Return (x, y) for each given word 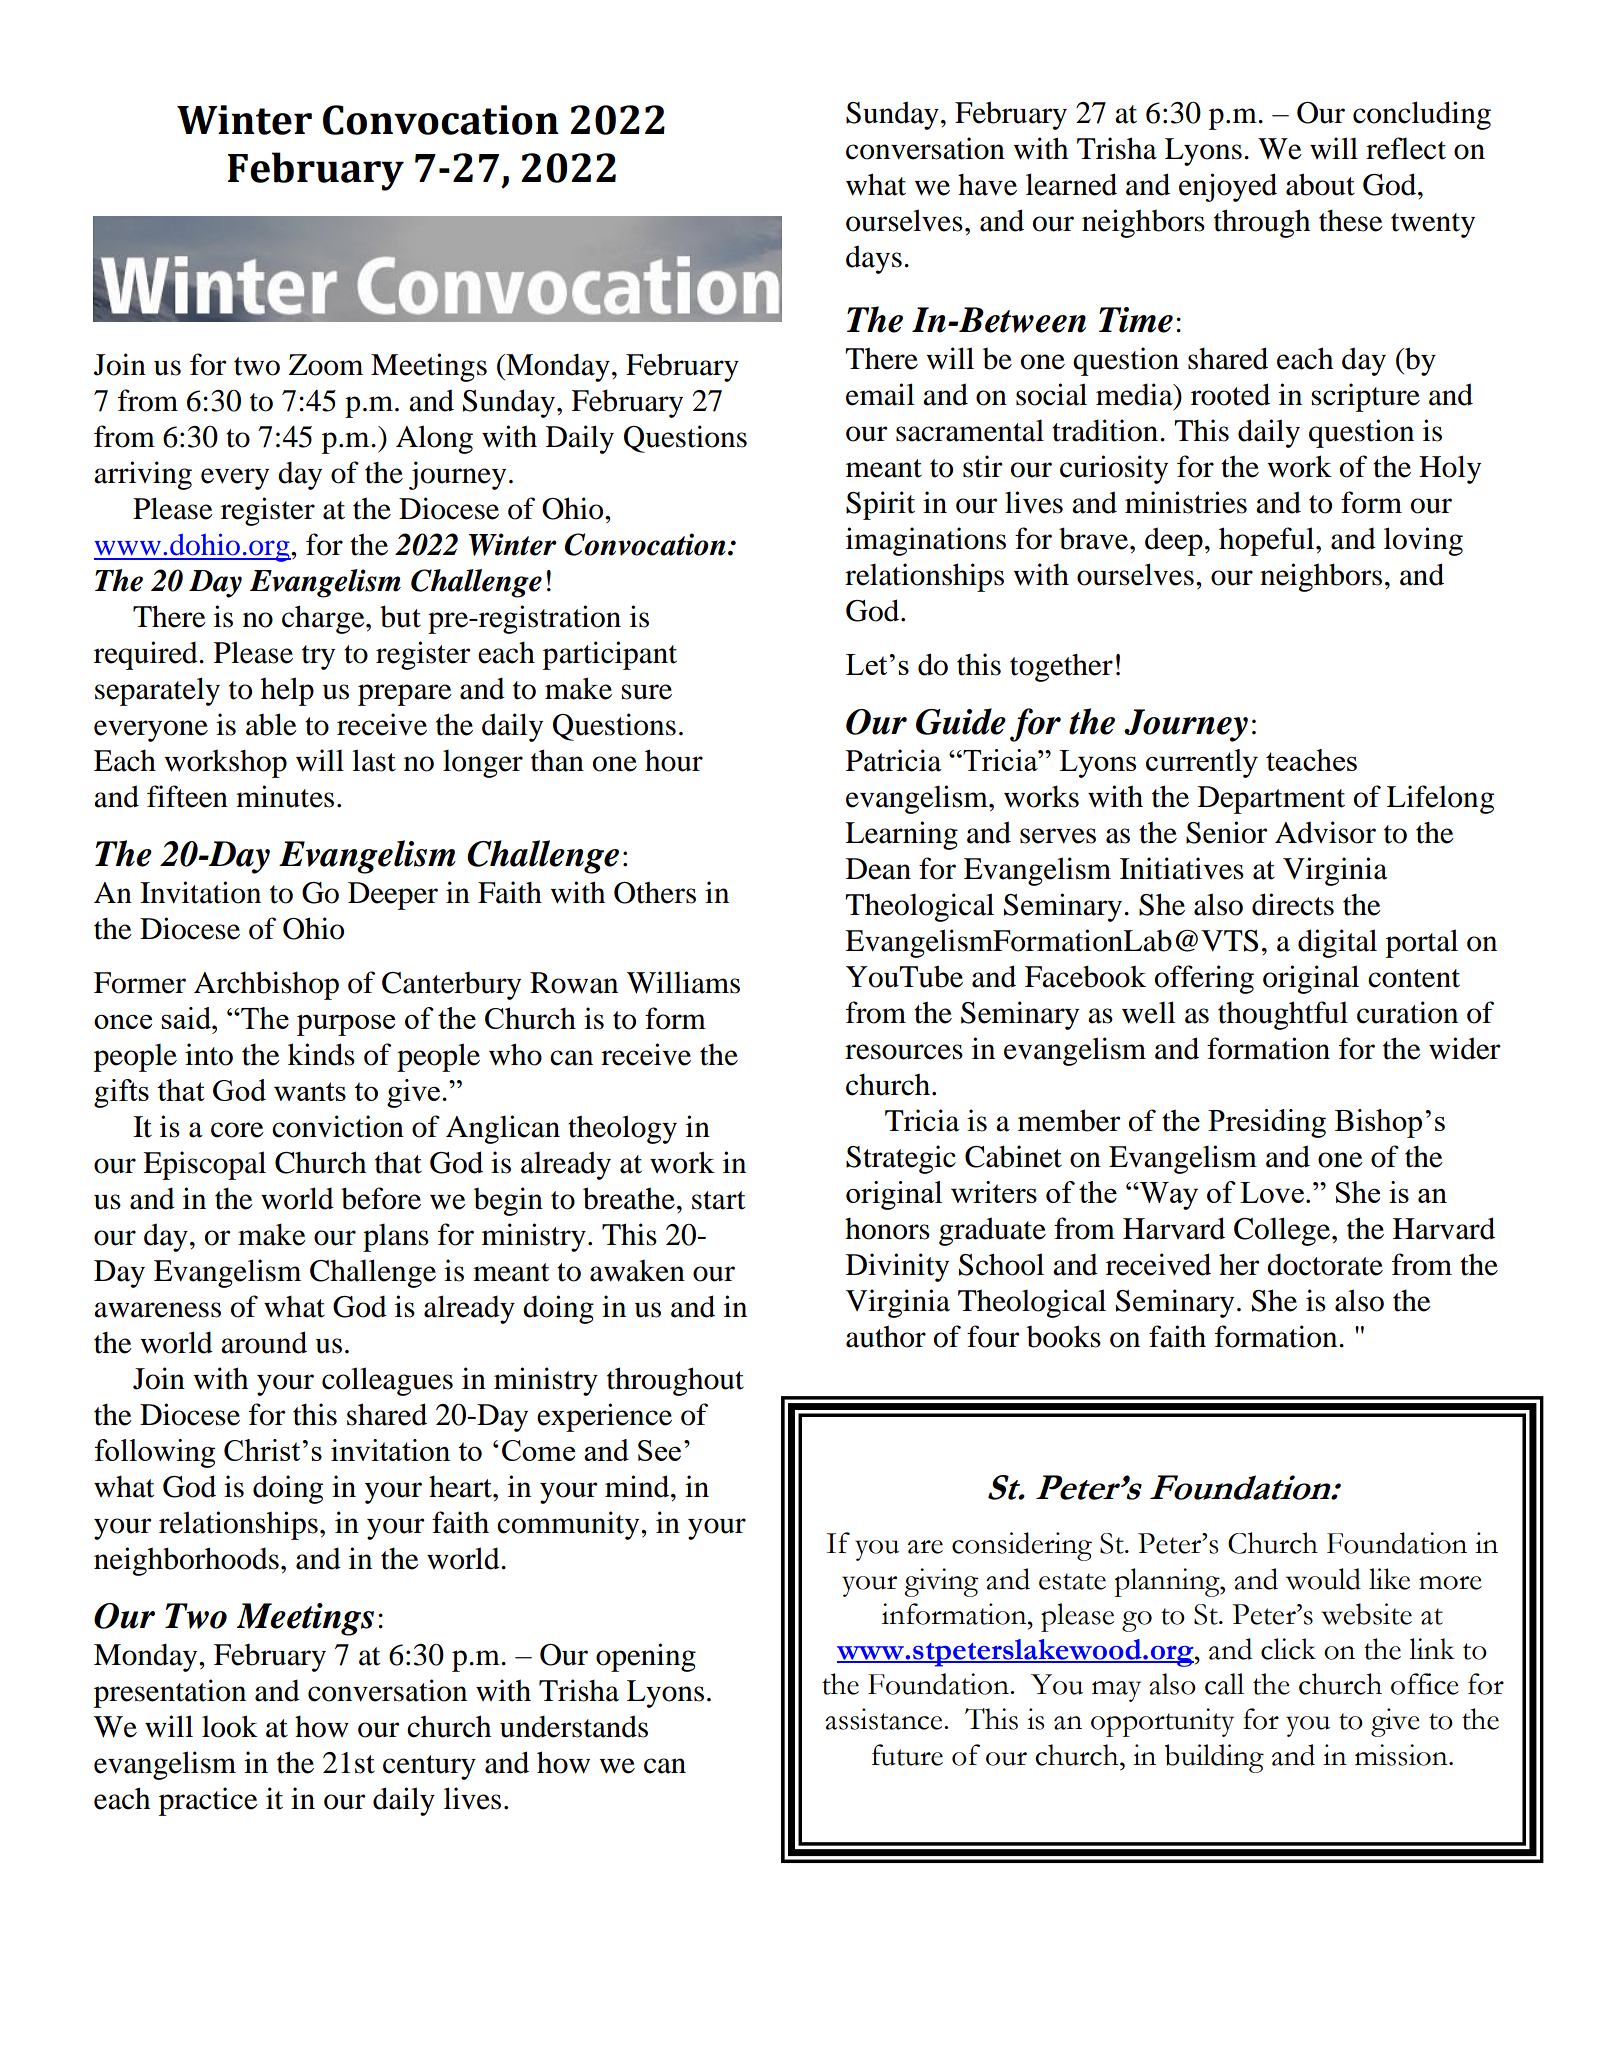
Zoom (326, 365)
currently (1202, 763)
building (1214, 1758)
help (287, 691)
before (381, 1198)
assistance (885, 1719)
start (718, 1200)
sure (647, 692)
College (1283, 1231)
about (1320, 184)
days (874, 259)
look (230, 1726)
